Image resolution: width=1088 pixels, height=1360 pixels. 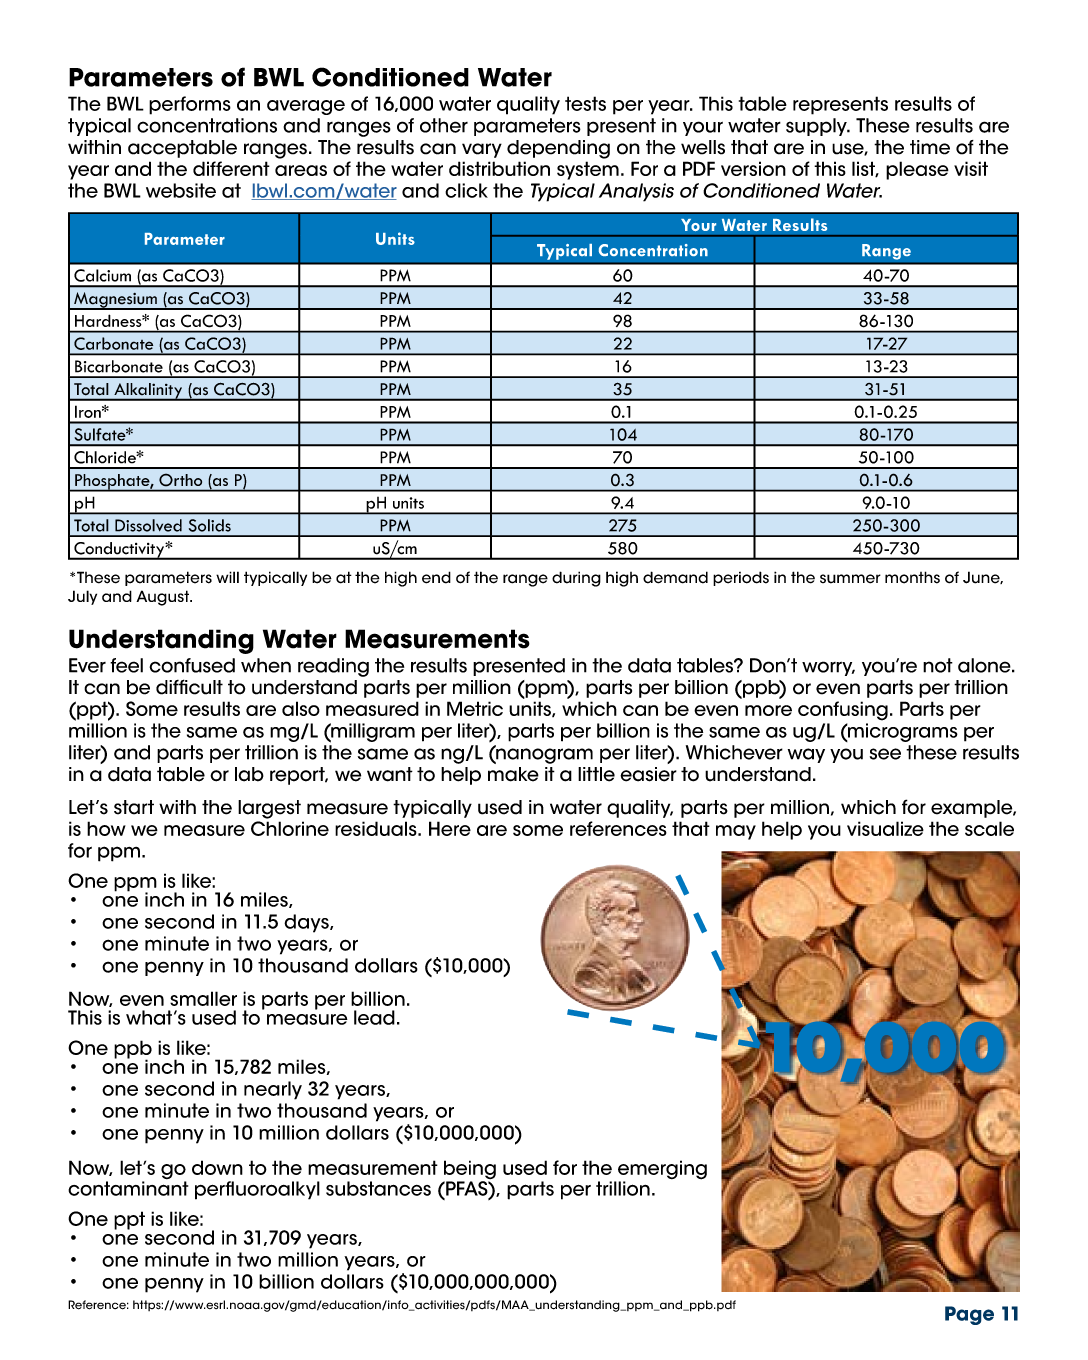 What do you see at coordinates (450, 828) in the screenshot?
I see `Here` at bounding box center [450, 828].
